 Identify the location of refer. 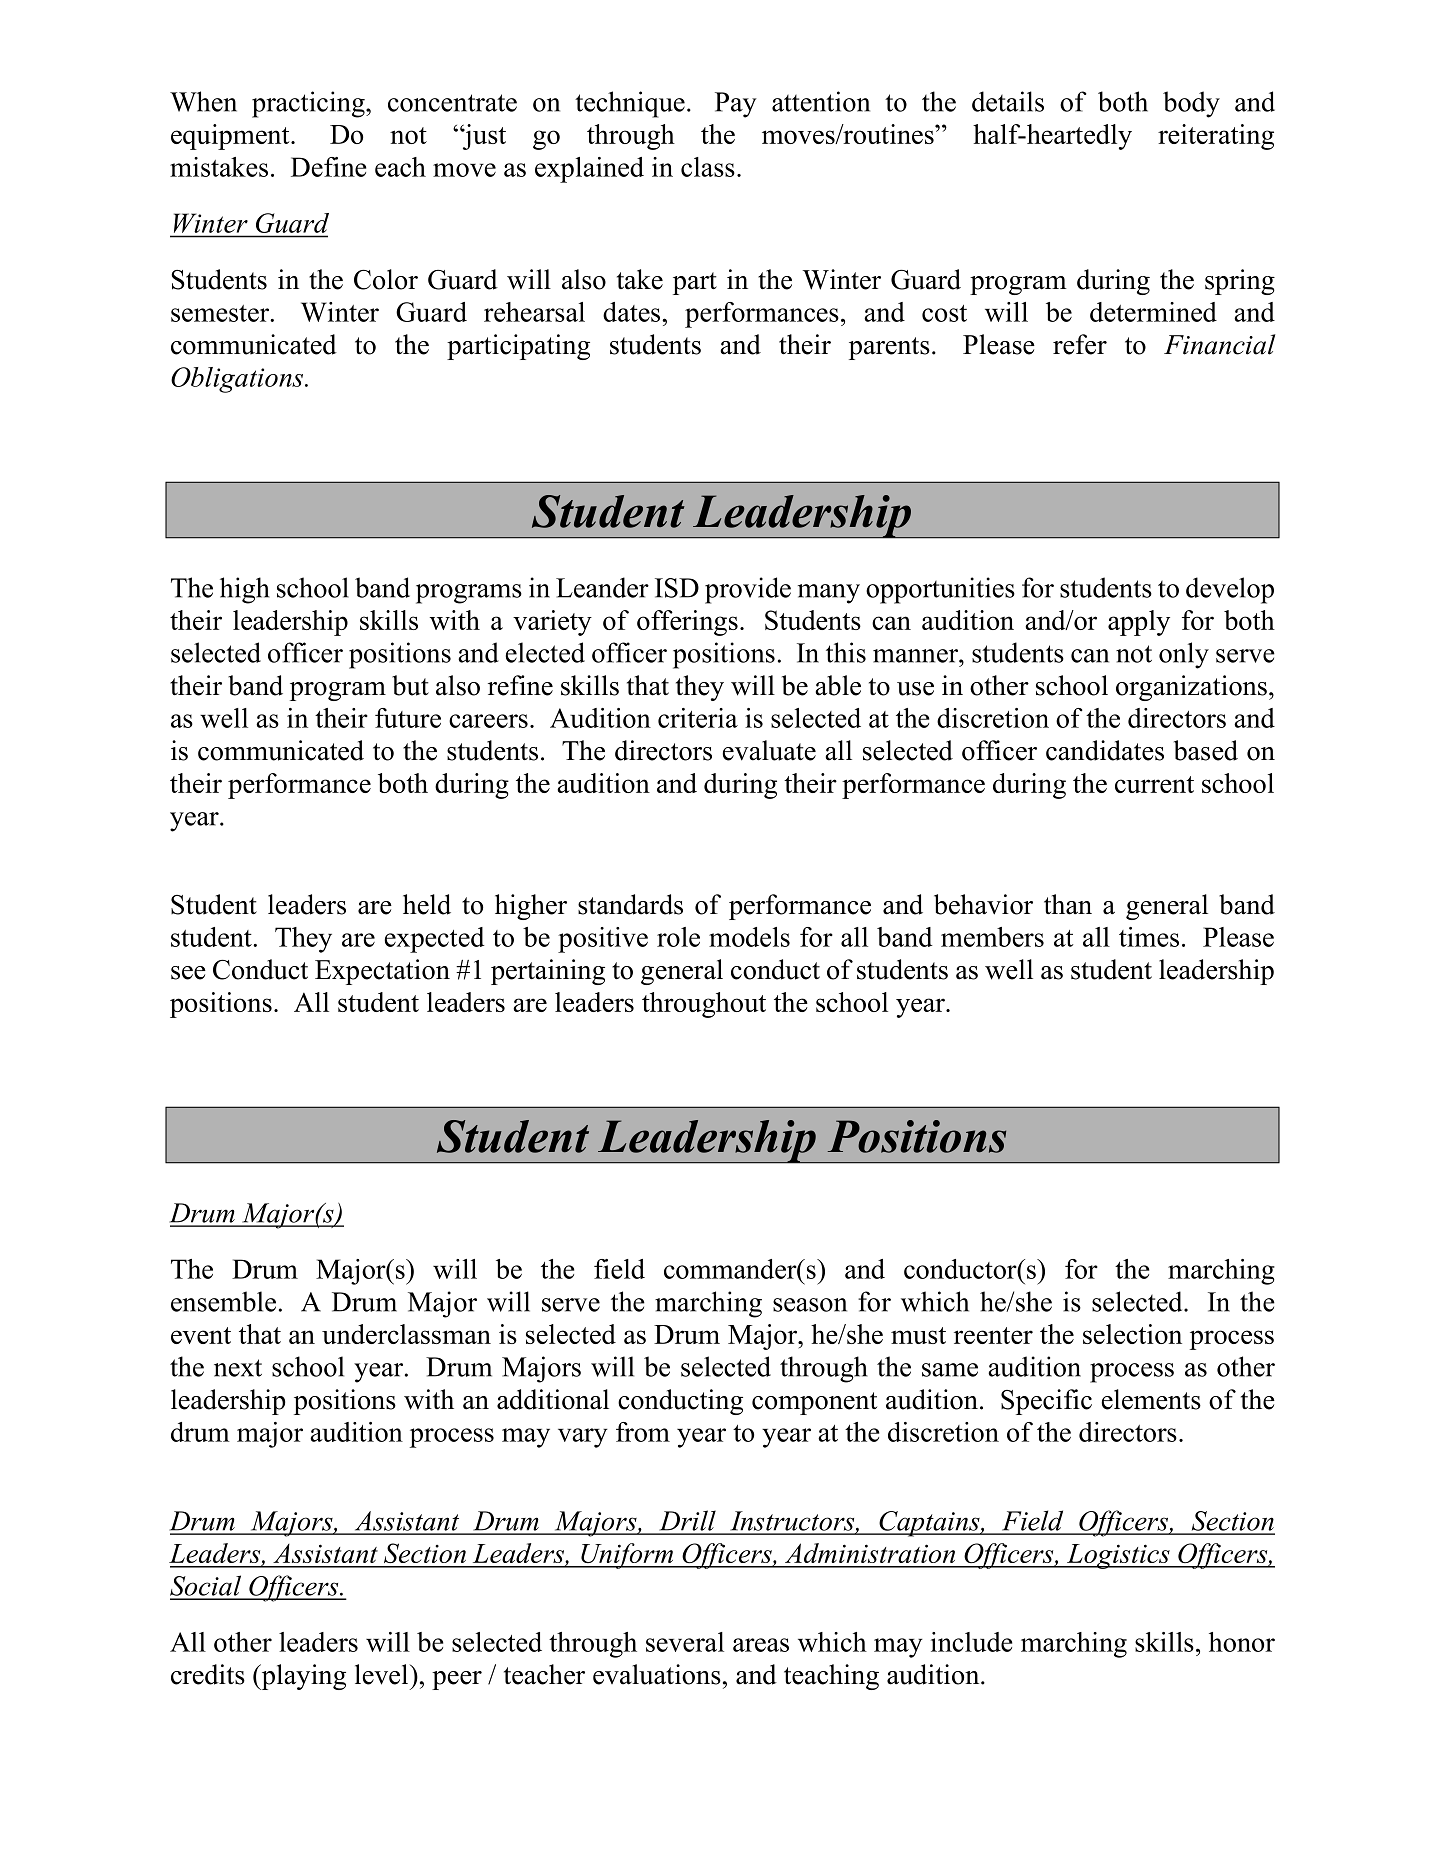
(1080, 344).
